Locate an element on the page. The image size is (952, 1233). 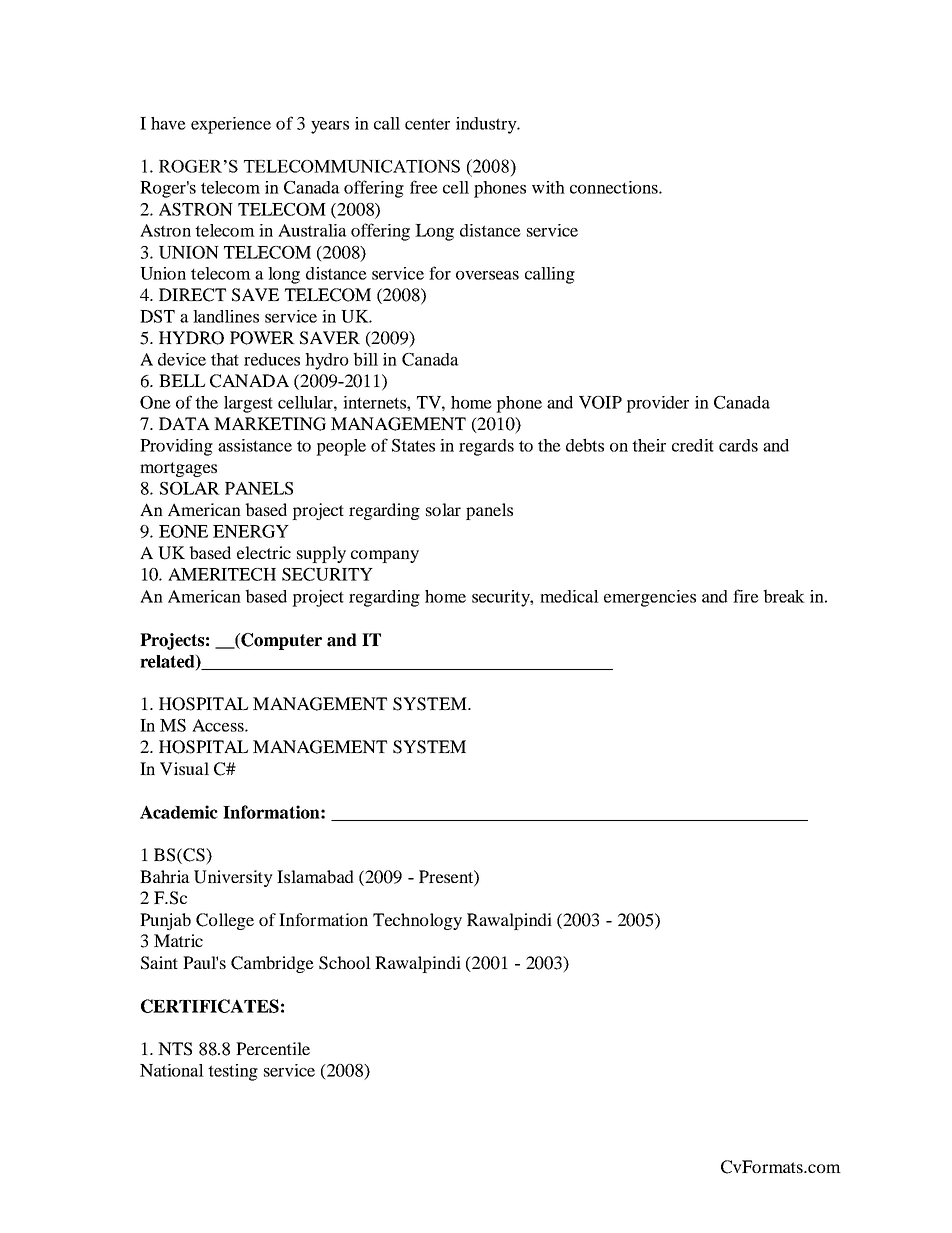
School is located at coordinates (345, 963).
